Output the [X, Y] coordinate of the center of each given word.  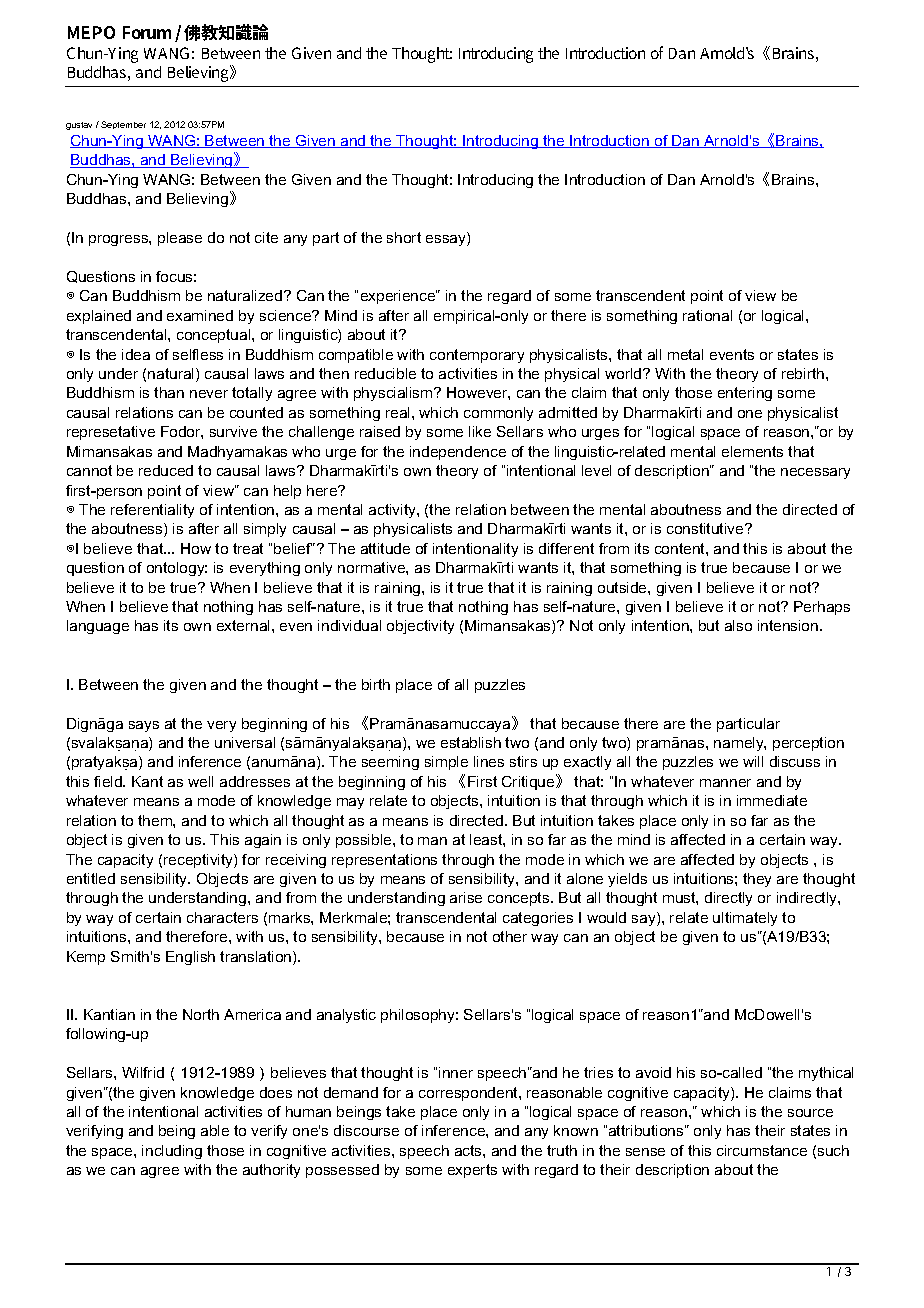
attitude [385, 548]
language [98, 627]
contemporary [477, 356]
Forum [147, 32]
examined [200, 315]
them [156, 820]
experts [472, 1171]
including [172, 1152]
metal [685, 354]
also [738, 625]
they [757, 880]
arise [466, 897]
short [404, 237]
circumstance [762, 1150]
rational [707, 315]
